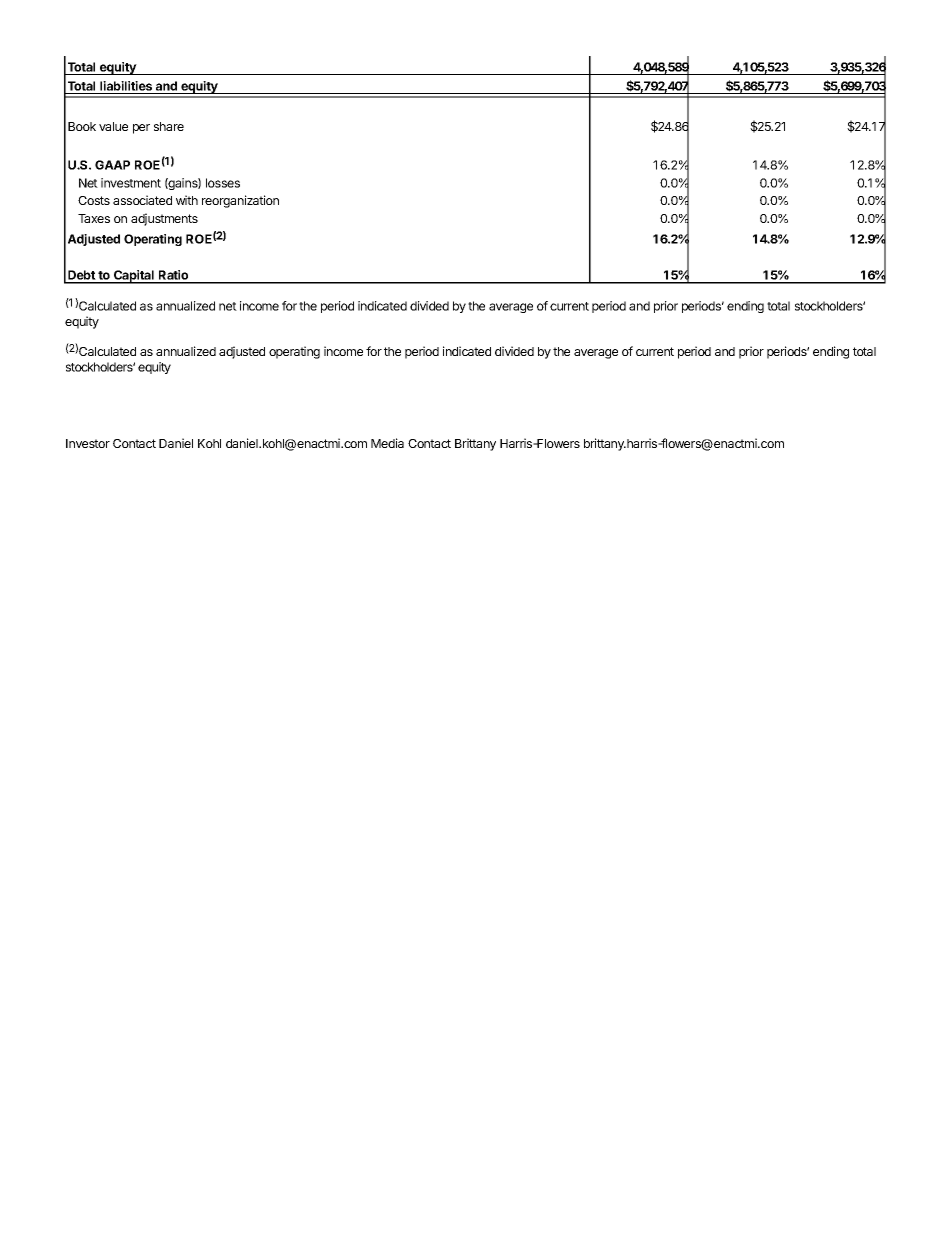 Image resolution: width=952 pixels, height=1233 pixels. I want to click on losses, so click(223, 183).
